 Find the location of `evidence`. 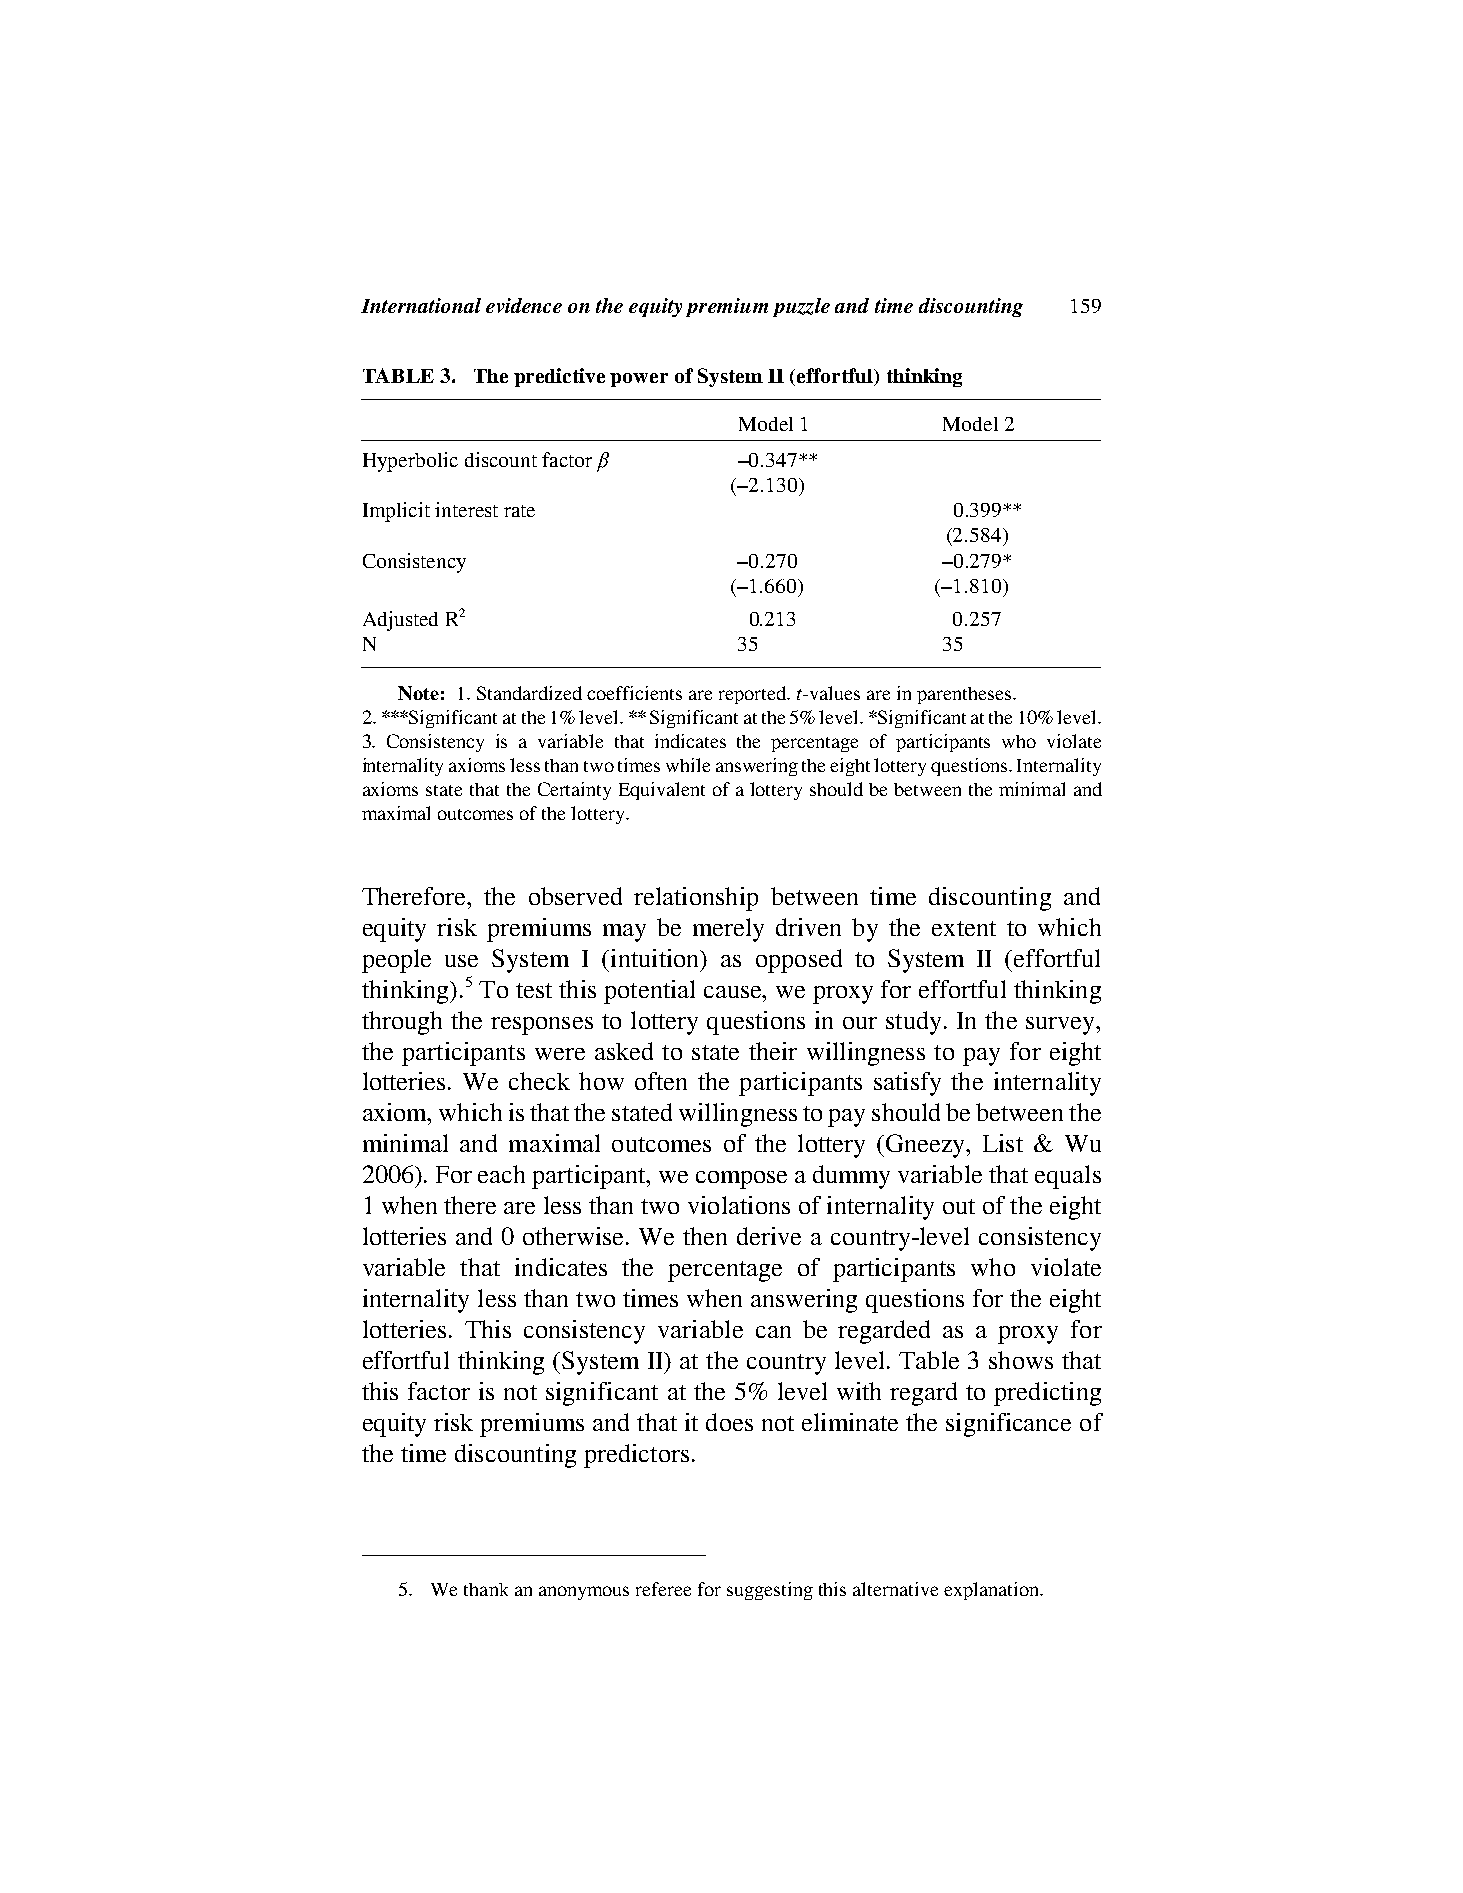

evidence is located at coordinates (524, 305).
